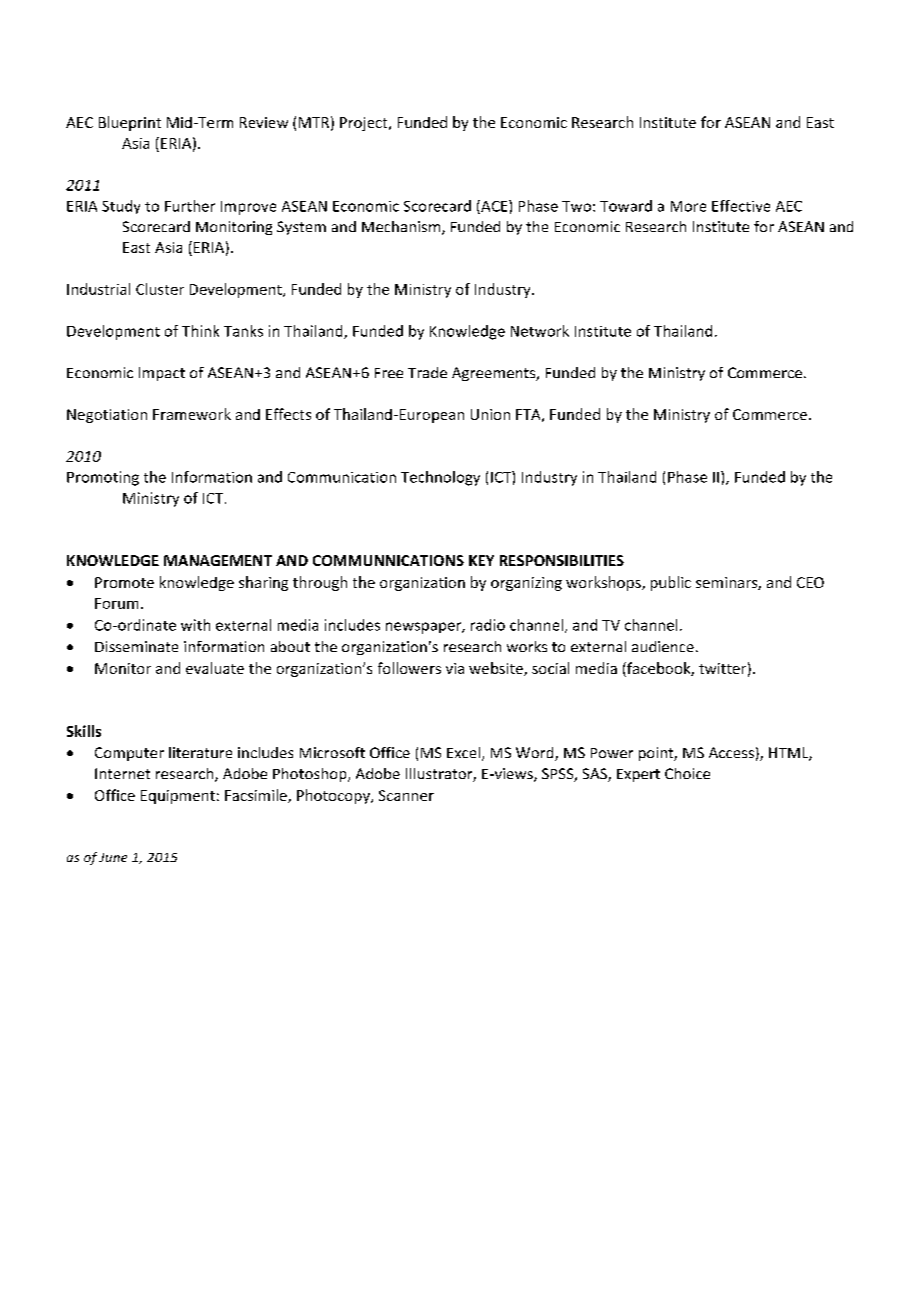 This screenshot has height=1308, width=924. Describe the element at coordinates (488, 625) in the screenshot. I see `radio` at that location.
